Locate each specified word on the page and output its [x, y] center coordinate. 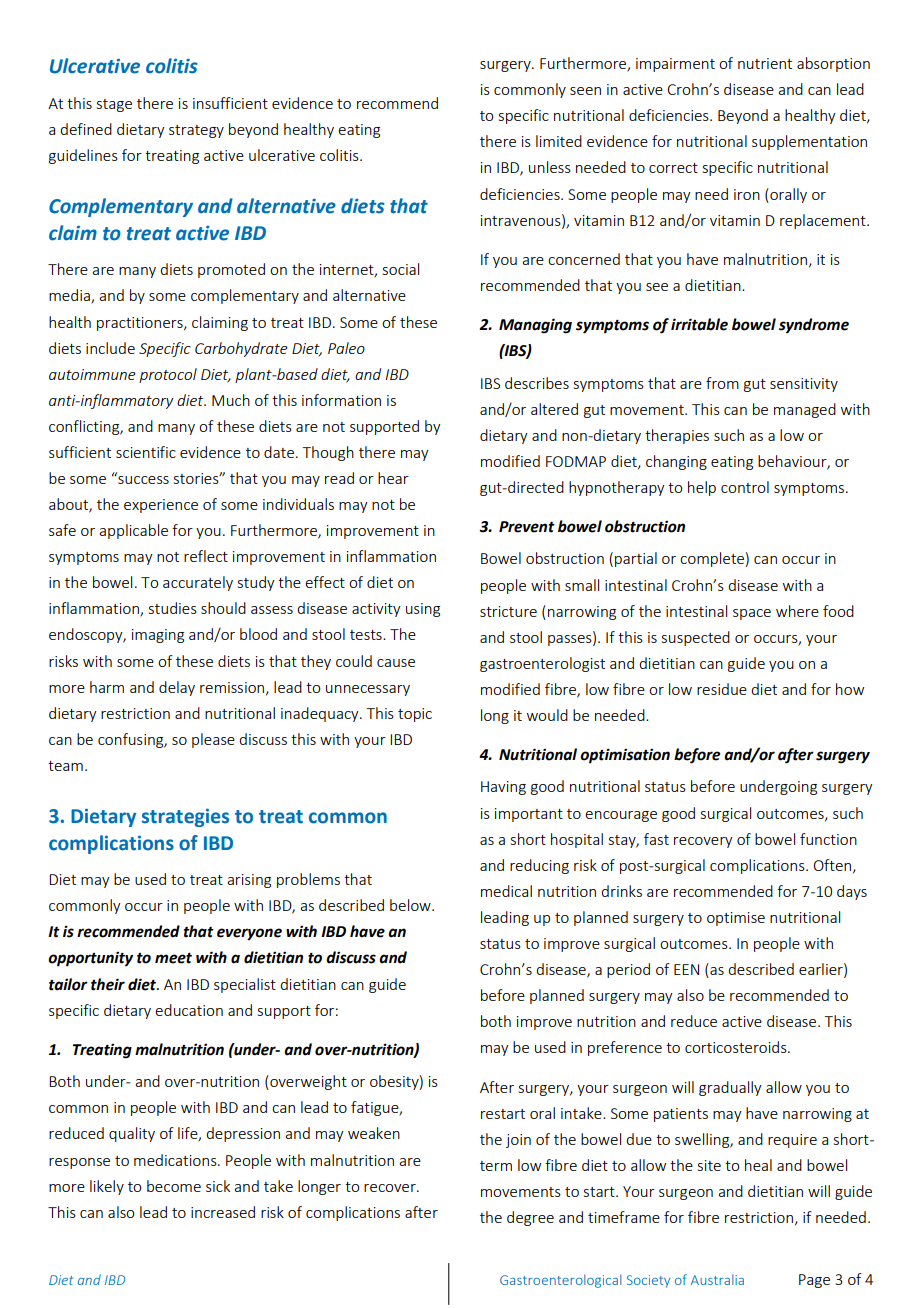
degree [530, 1218]
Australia [717, 1279]
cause [396, 663]
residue [722, 689]
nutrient [765, 63]
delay [177, 688]
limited [559, 141]
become [174, 1186]
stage [114, 105]
